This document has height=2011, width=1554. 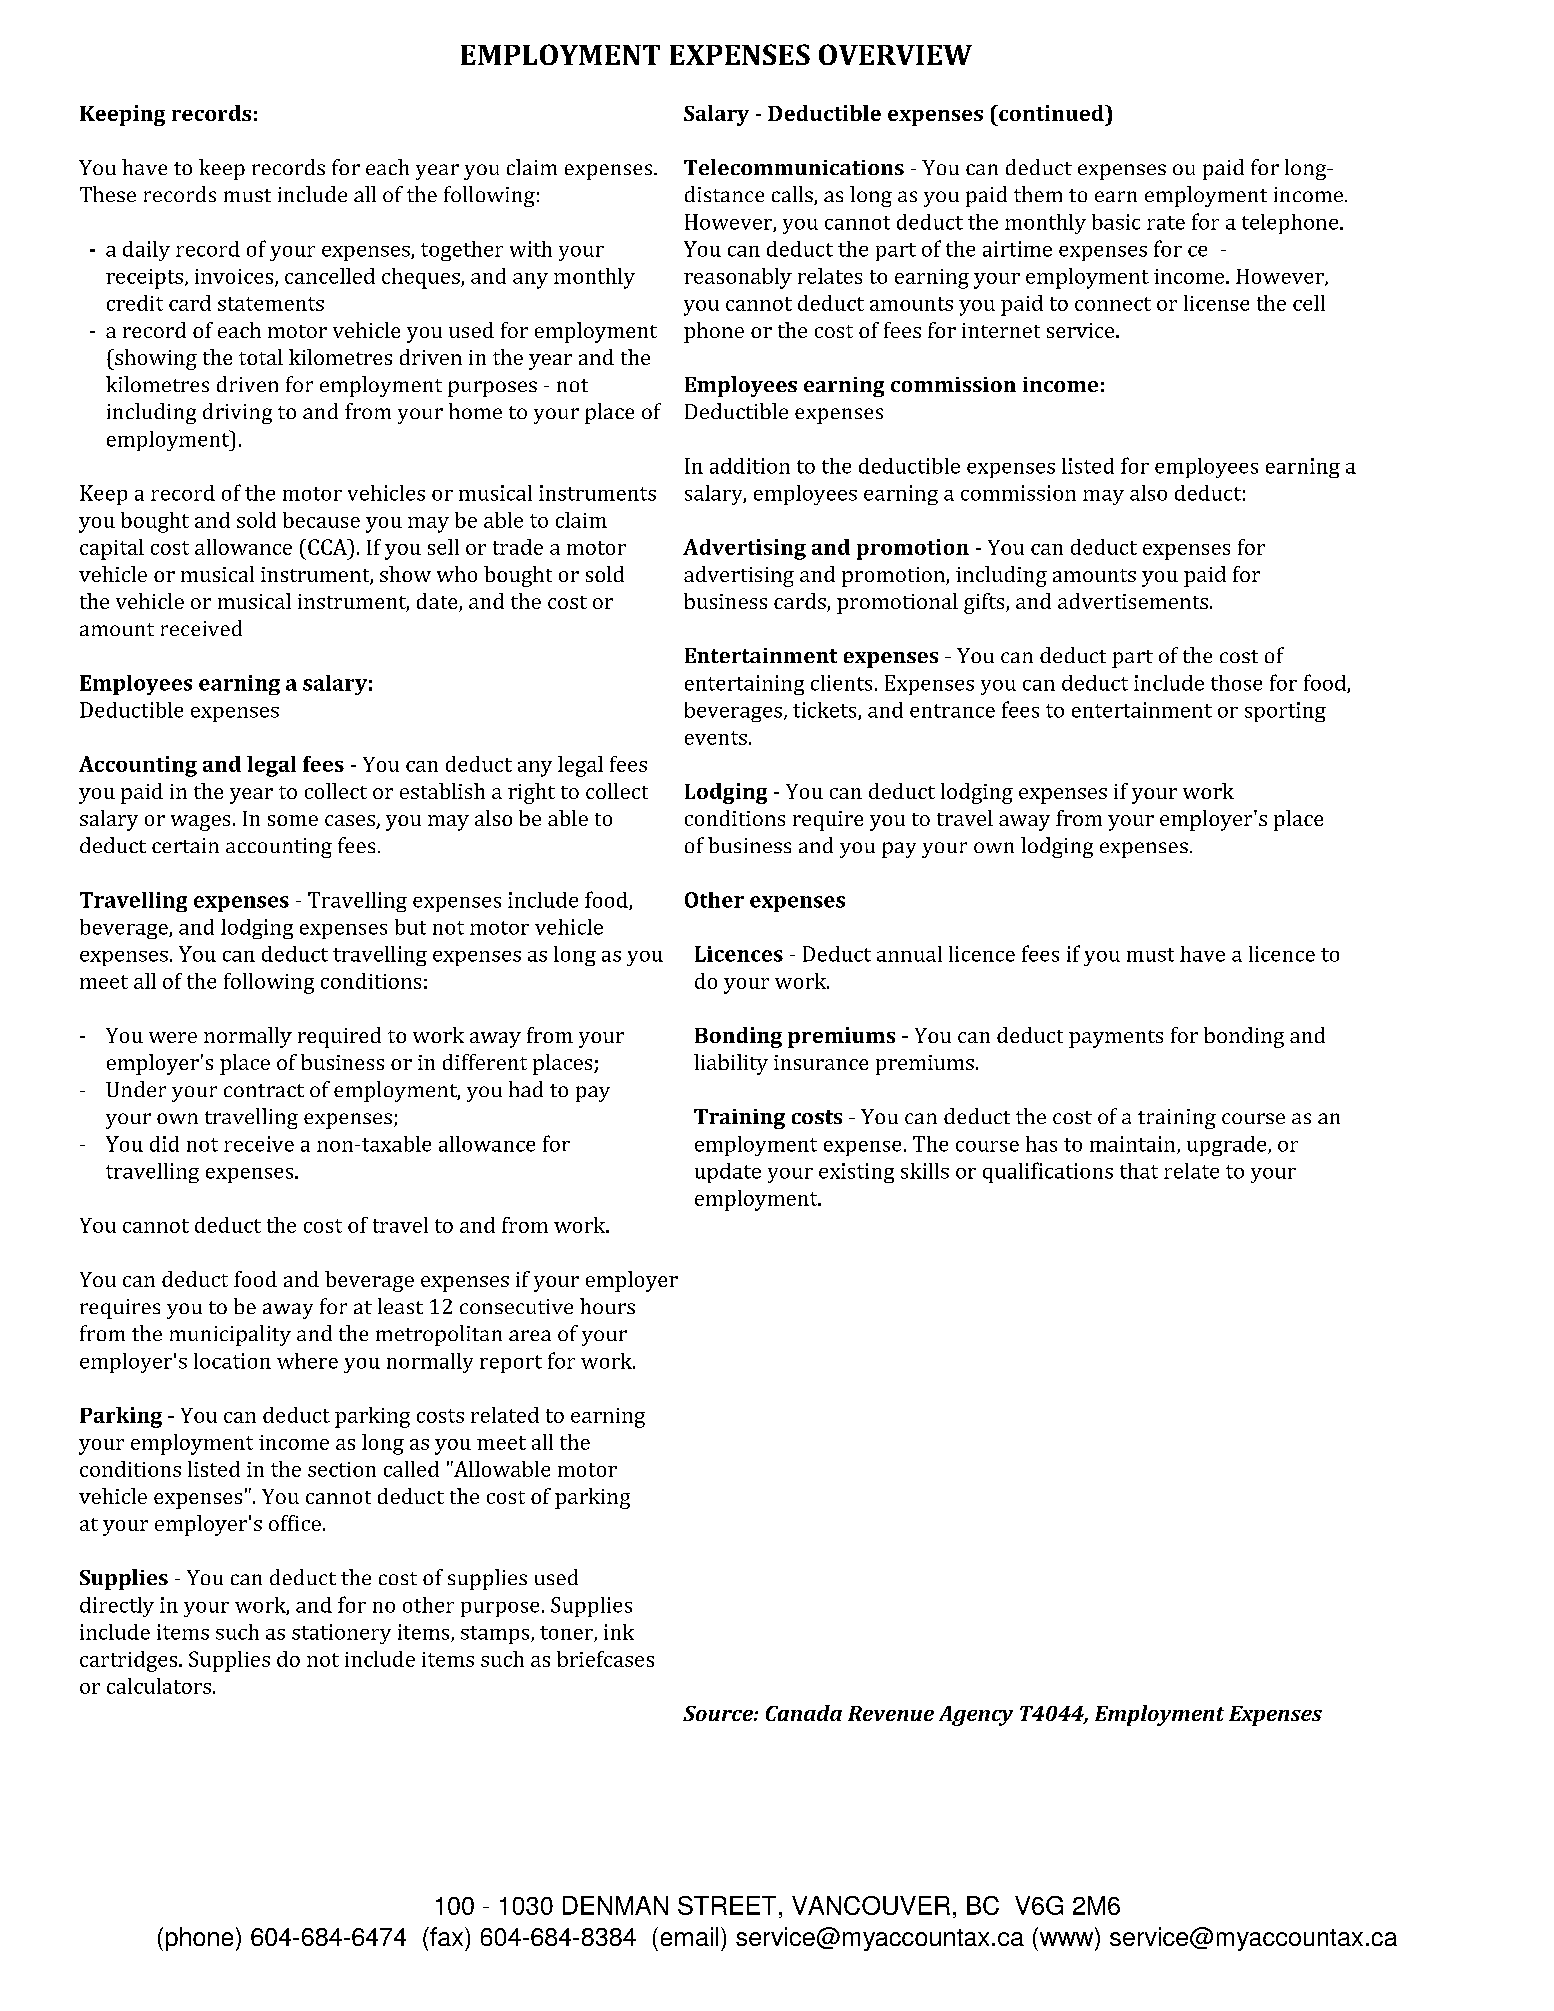 I want to click on www, so click(x=1066, y=1939).
